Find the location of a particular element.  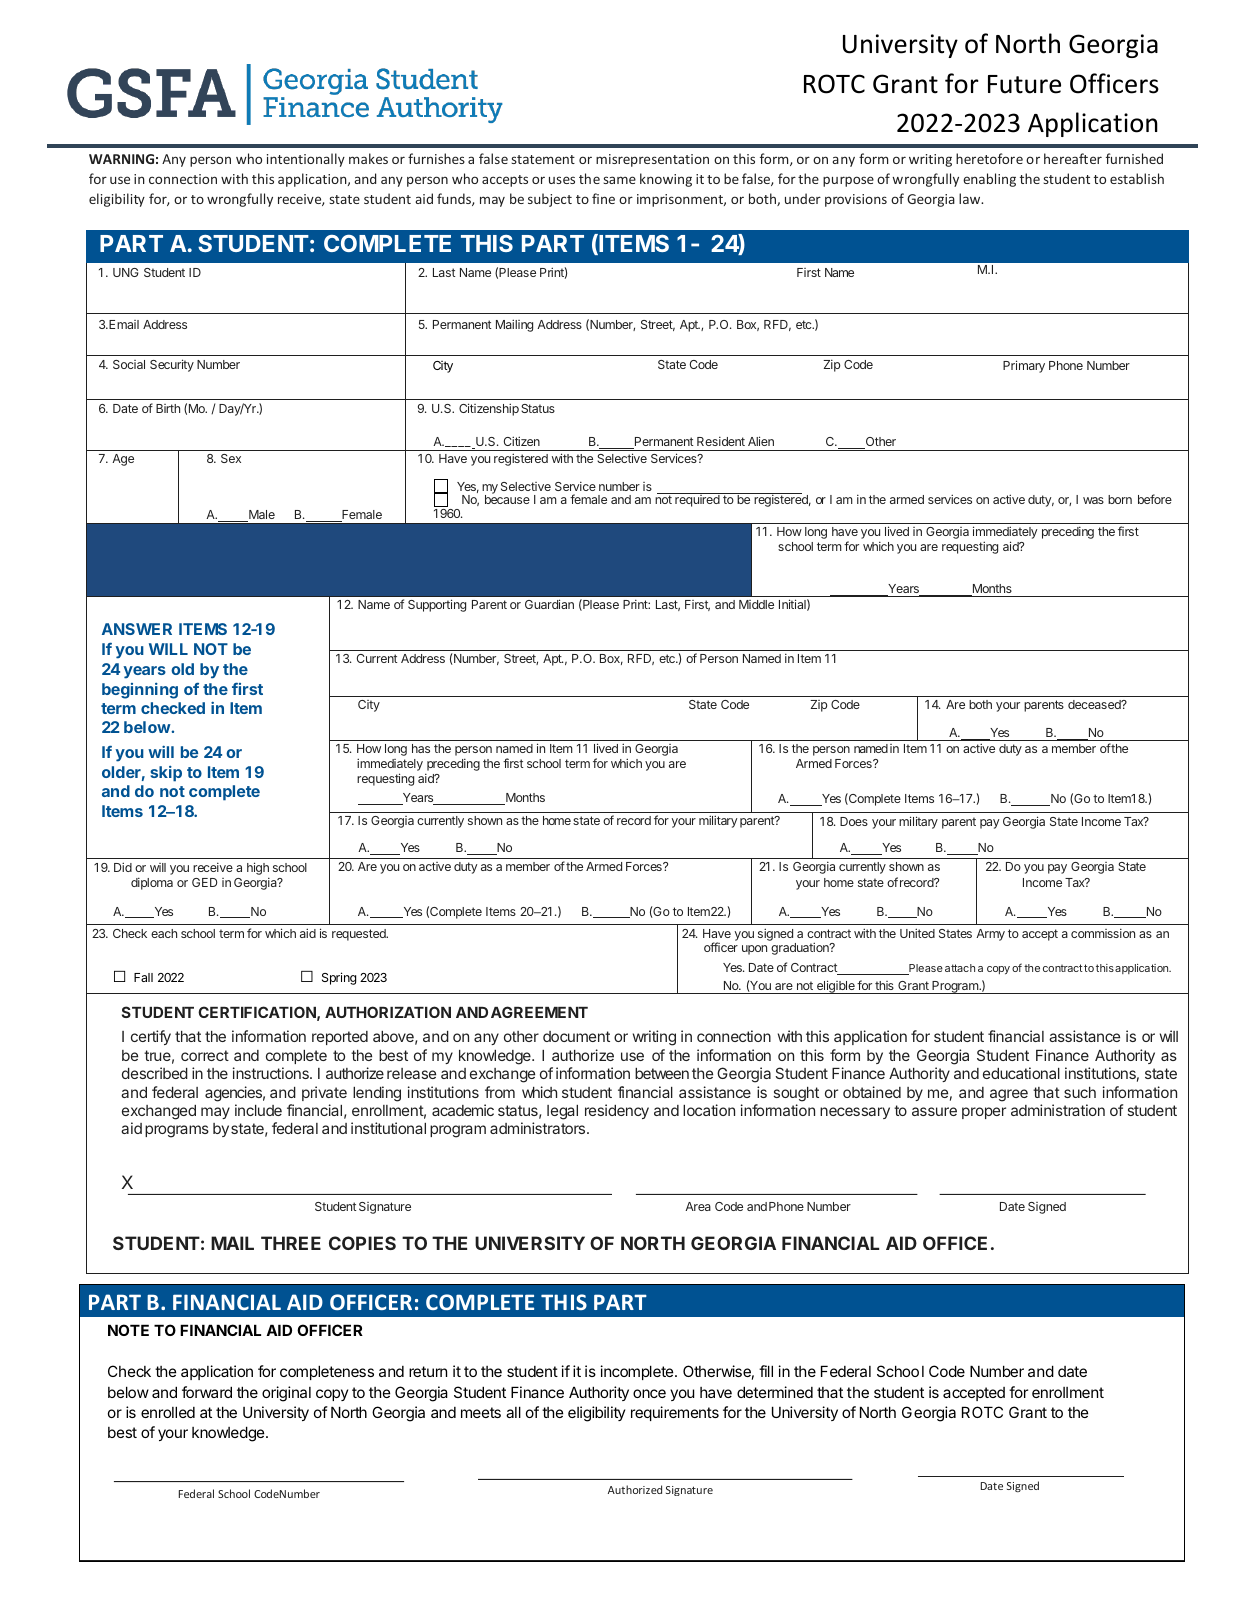

forward is located at coordinates (207, 1392).
